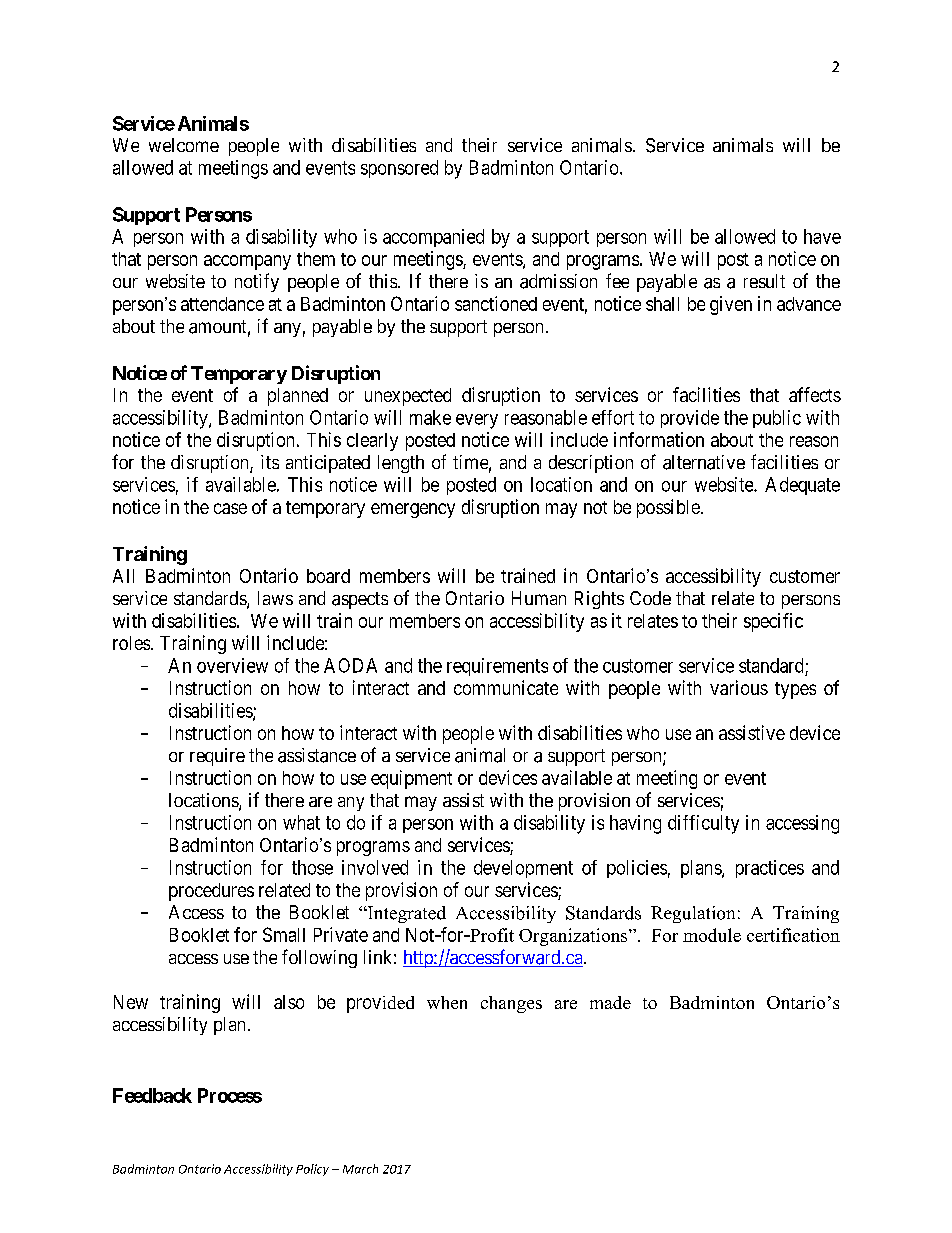  Describe the element at coordinates (610, 1002) in the document. I see `made` at that location.
